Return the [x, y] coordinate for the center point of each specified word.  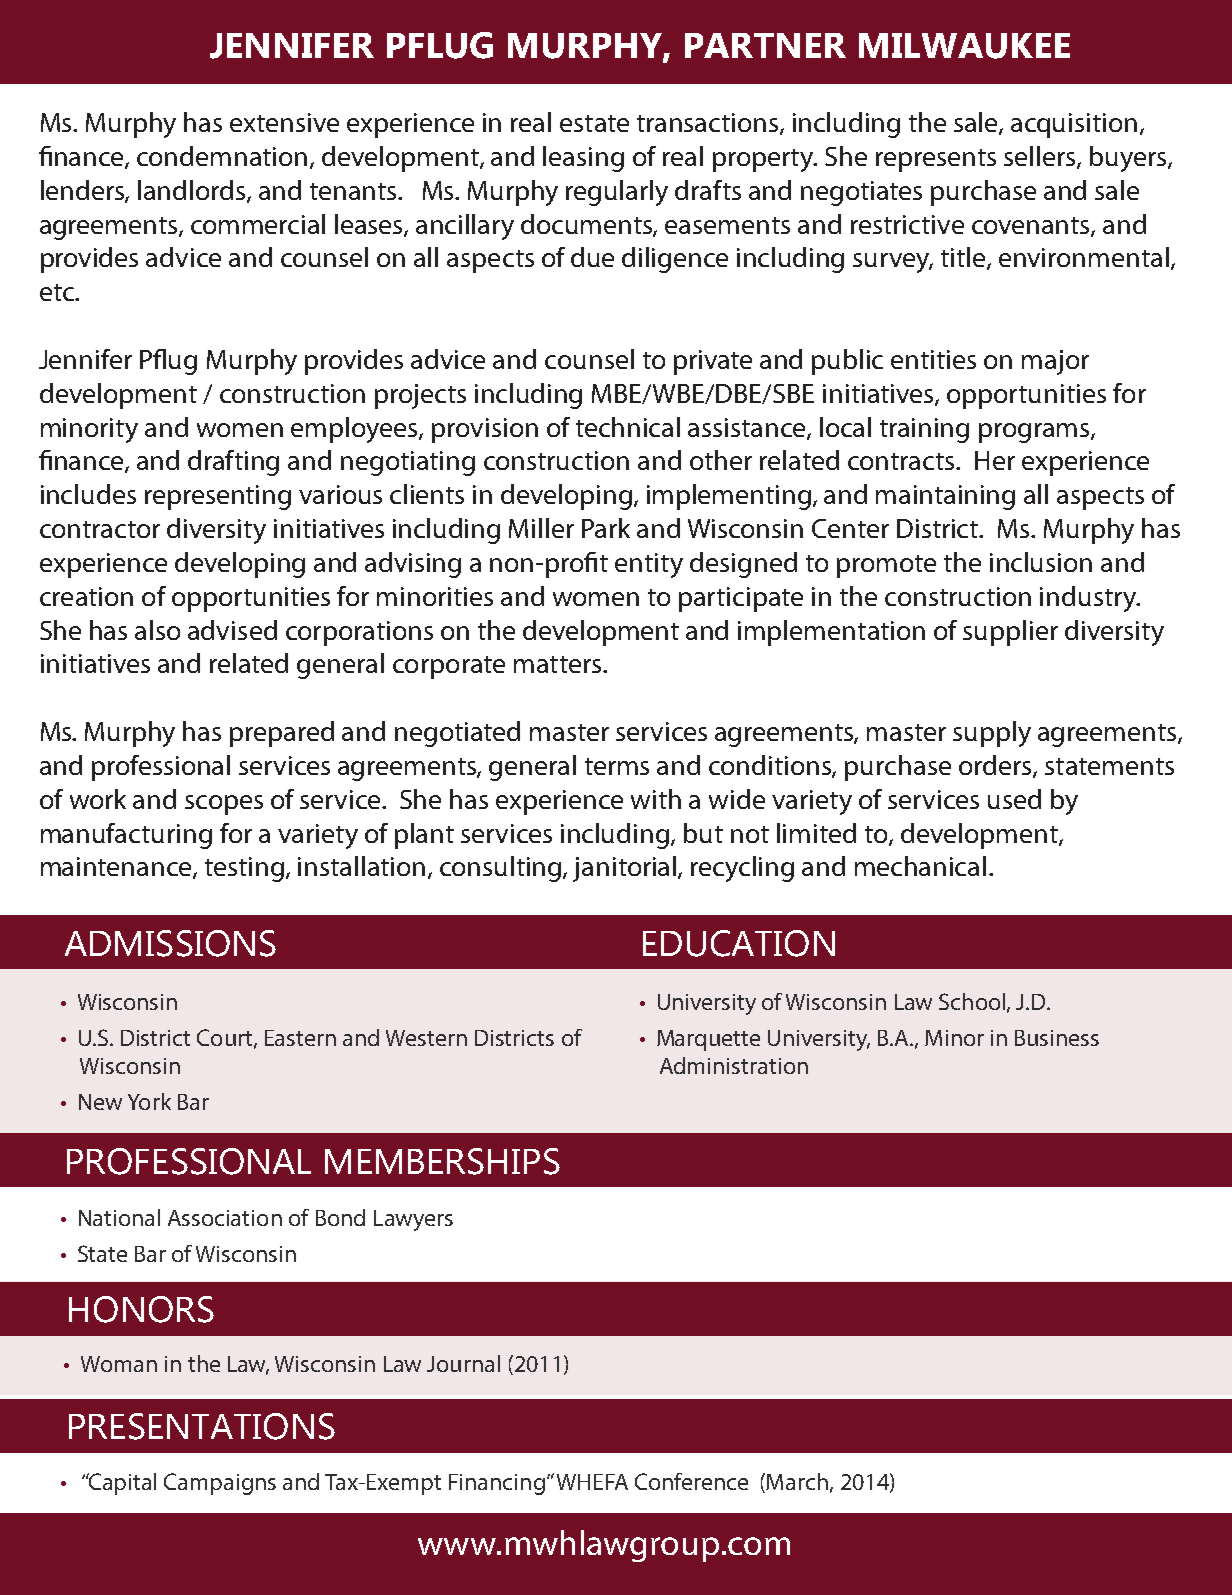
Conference [691, 1481]
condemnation [222, 156]
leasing [583, 159]
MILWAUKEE [964, 46]
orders [996, 766]
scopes [224, 805]
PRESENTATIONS [202, 1426]
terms [617, 766]
